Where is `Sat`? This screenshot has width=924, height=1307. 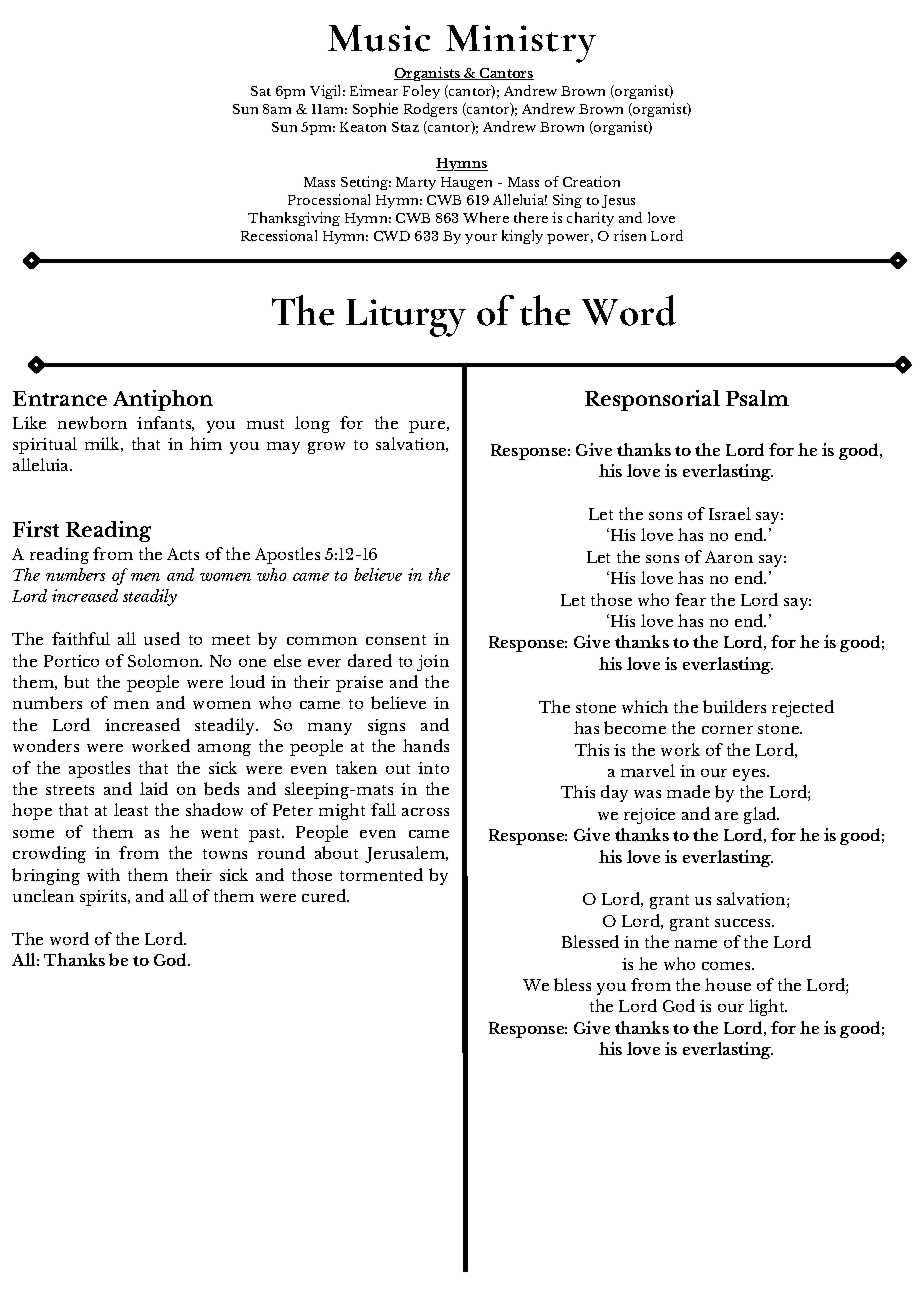
Sat is located at coordinates (261, 91).
